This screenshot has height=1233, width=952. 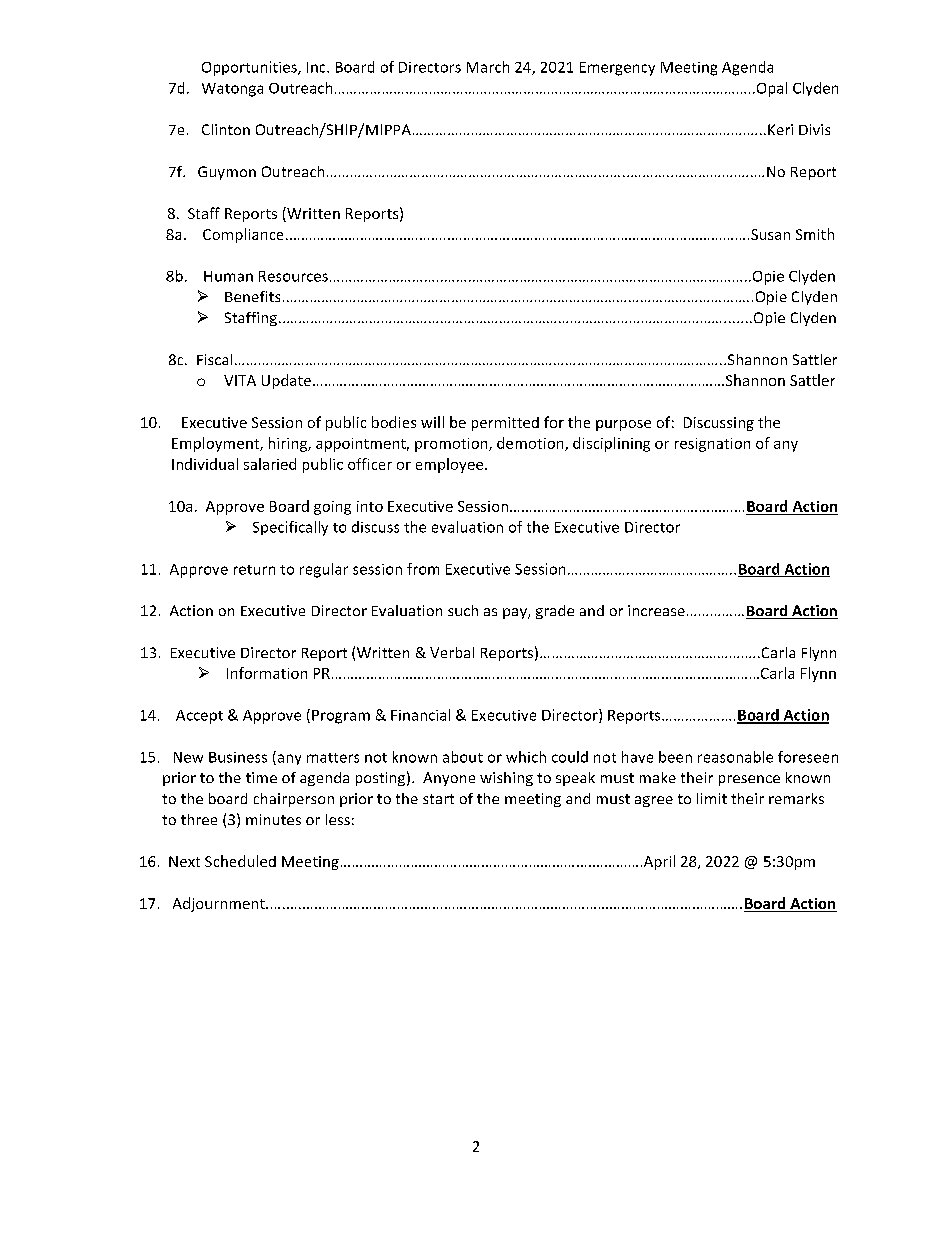 I want to click on Information, so click(x=267, y=673).
